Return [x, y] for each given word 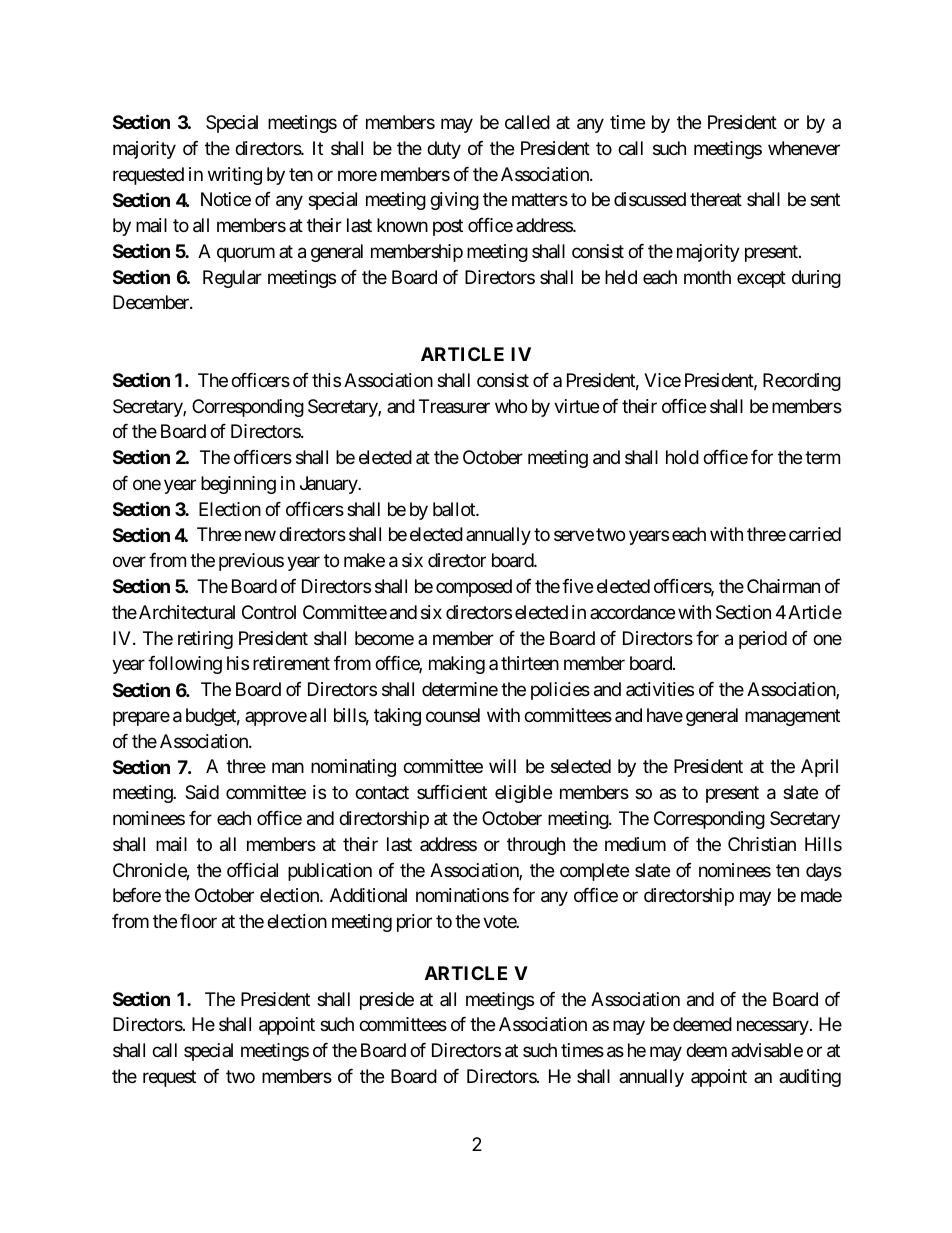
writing [235, 176]
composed [474, 588]
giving [454, 201]
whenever [804, 148]
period [763, 640]
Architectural [187, 612]
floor [198, 921]
